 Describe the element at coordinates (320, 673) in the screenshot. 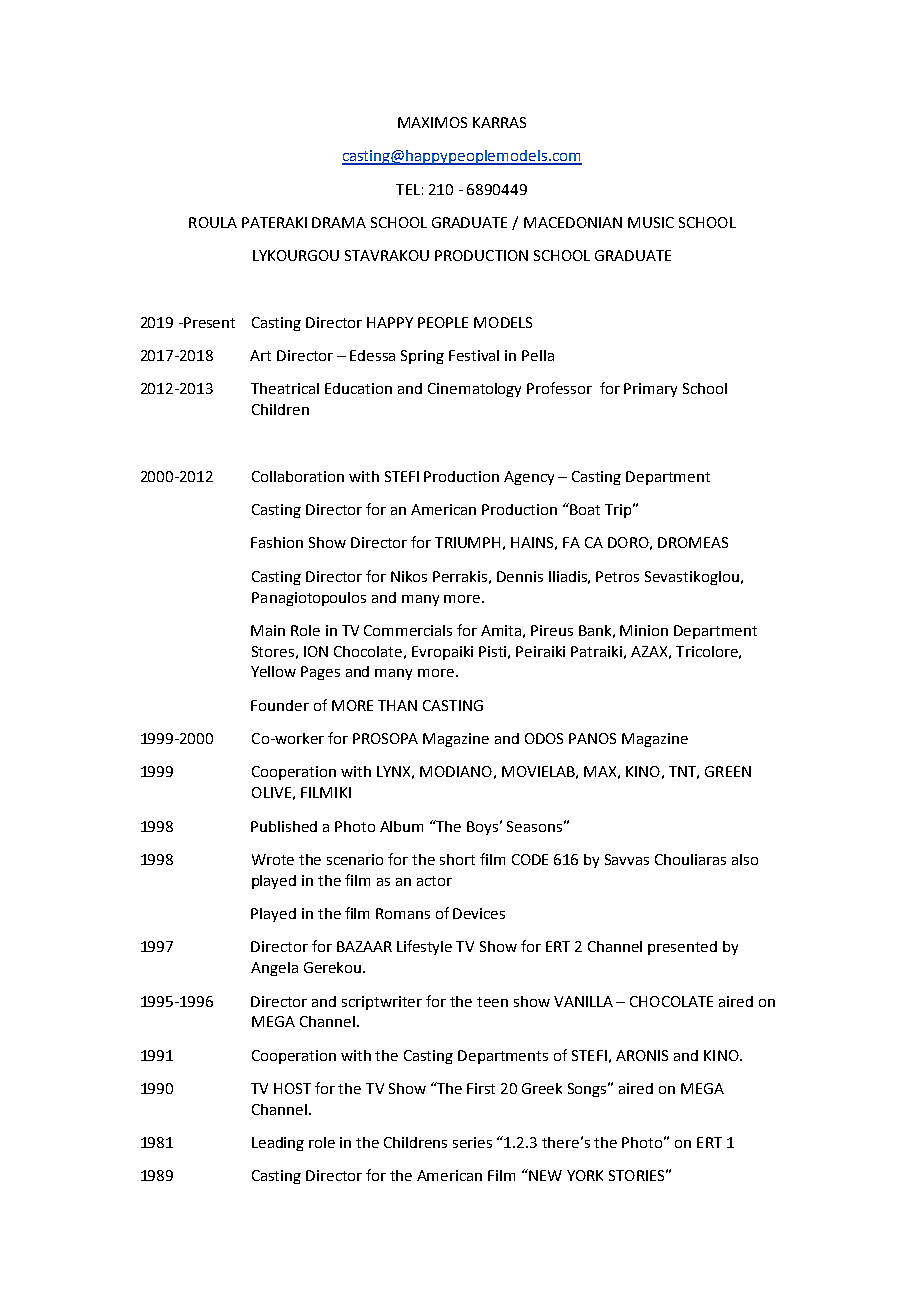

I see `Pages` at that location.
